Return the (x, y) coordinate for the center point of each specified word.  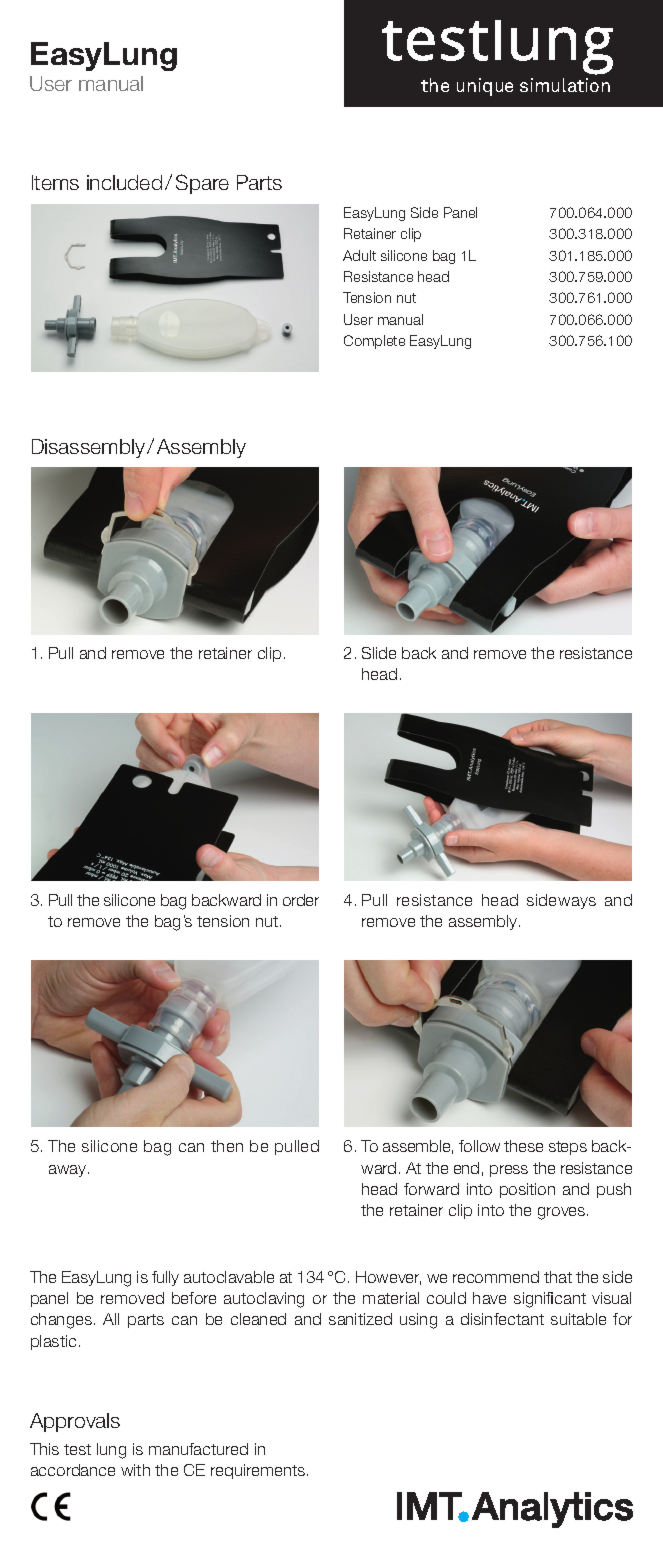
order (301, 900)
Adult (359, 255)
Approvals (75, 1422)
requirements (259, 1471)
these (523, 1146)
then (227, 1146)
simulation (565, 85)
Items (55, 182)
